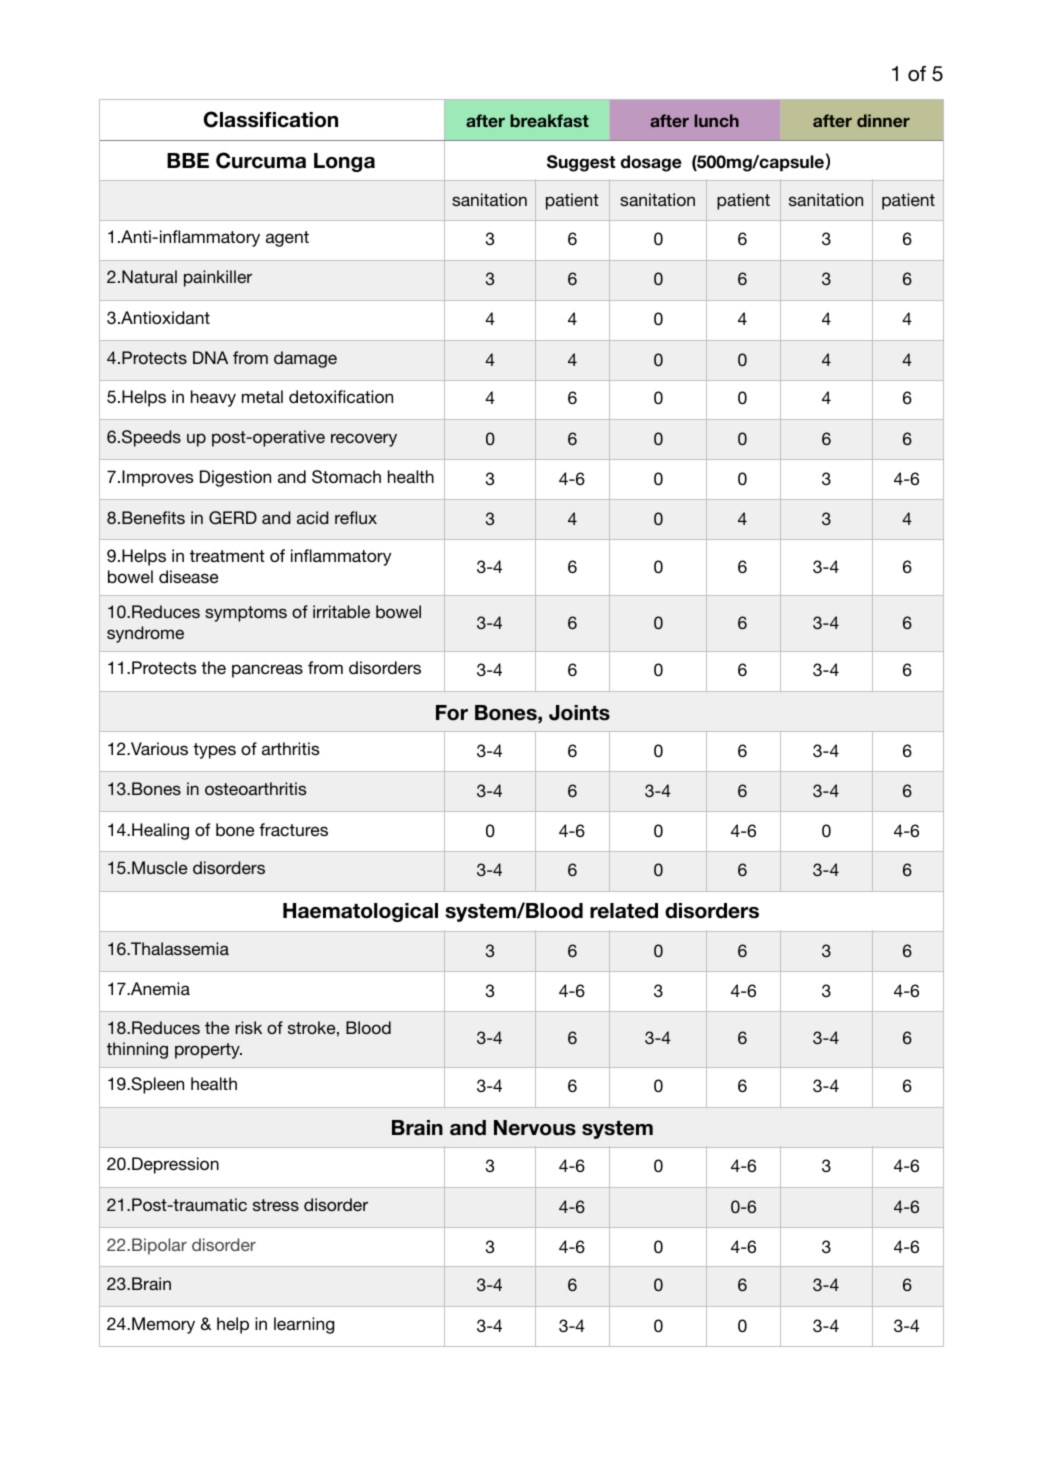 The width and height of the screenshot is (1043, 1476). What do you see at coordinates (304, 1325) in the screenshot?
I see `learning` at bounding box center [304, 1325].
